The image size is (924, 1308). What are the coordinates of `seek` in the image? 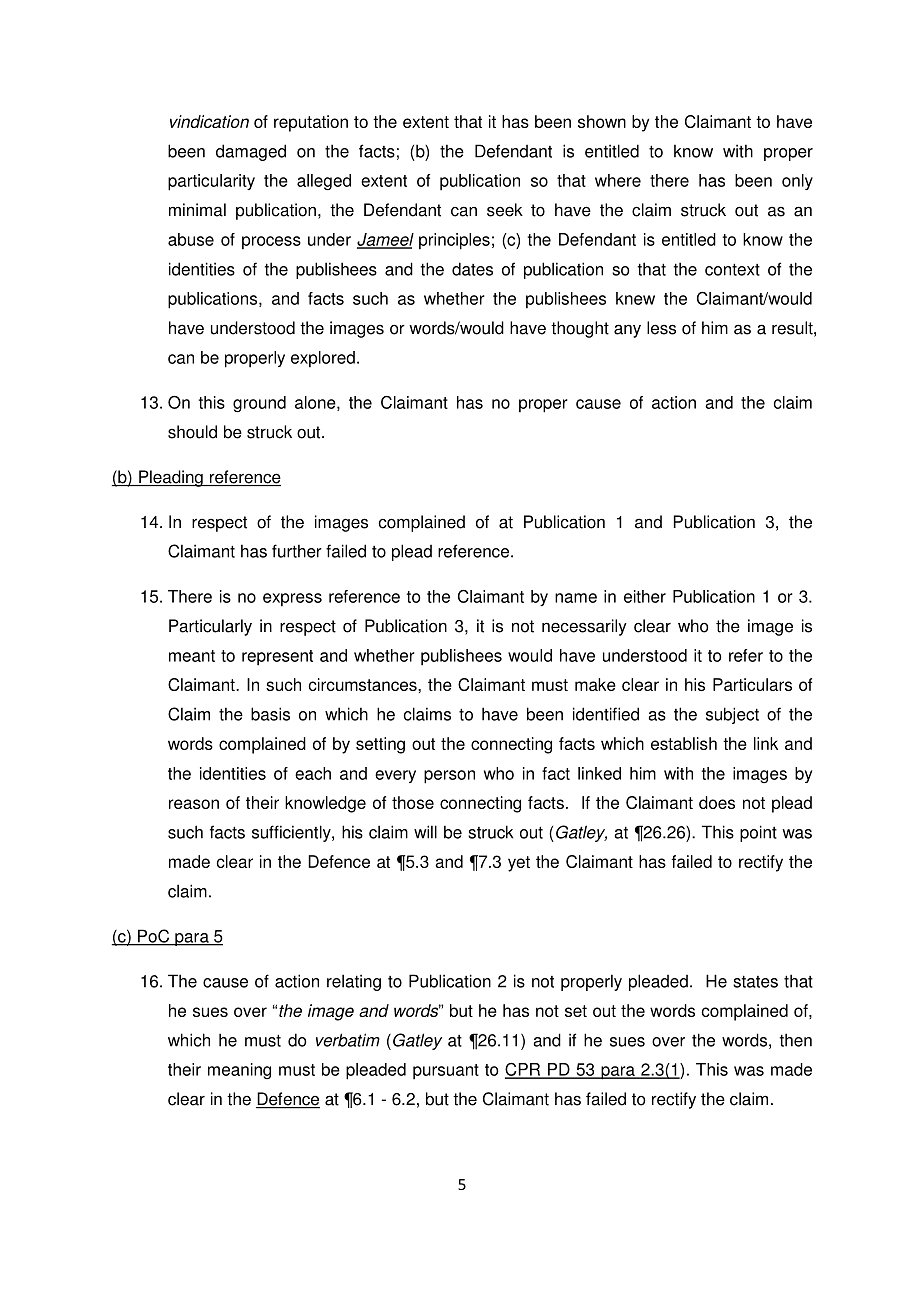 It's located at (505, 210).
